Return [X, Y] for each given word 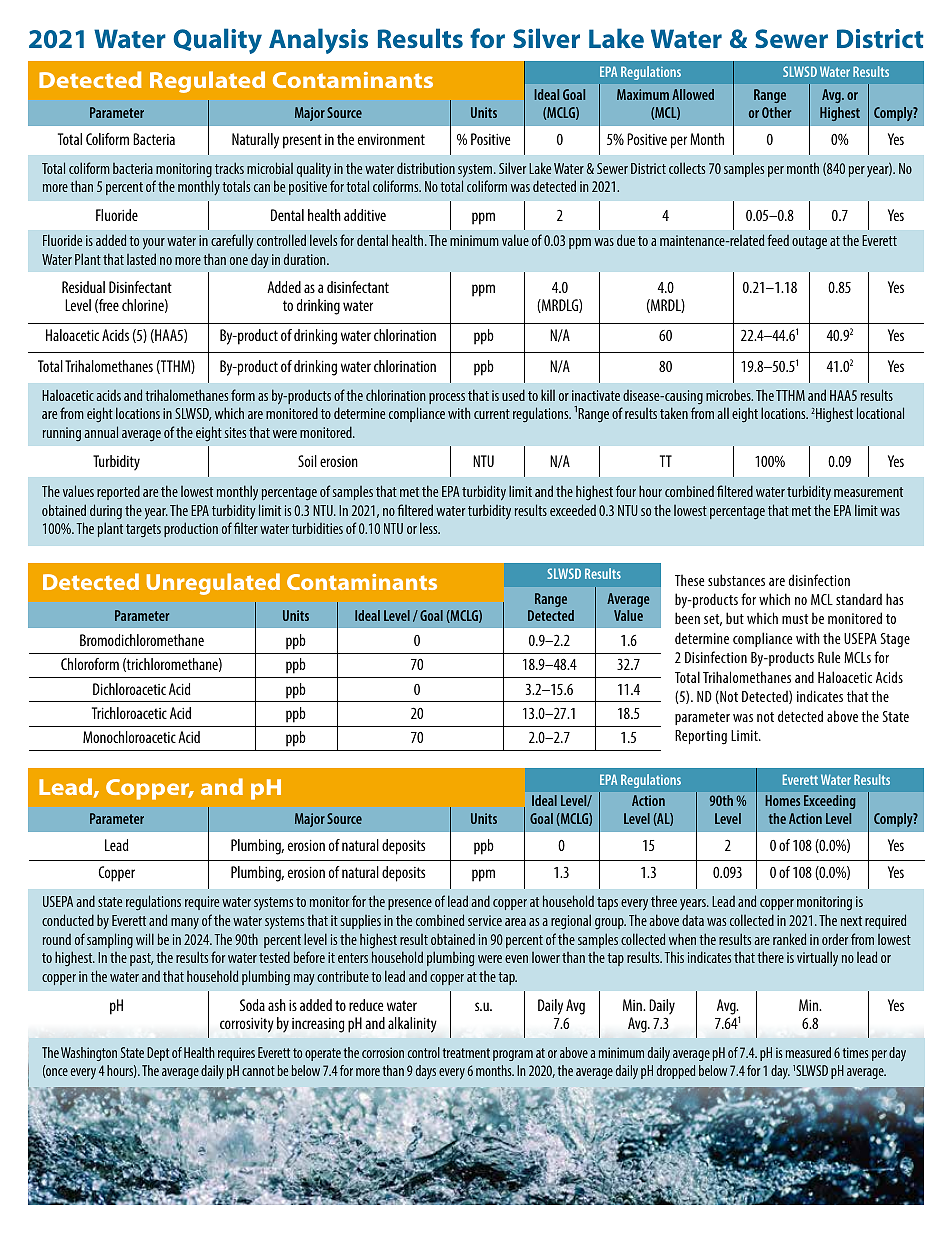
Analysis [318, 41]
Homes [782, 800]
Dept [158, 1054]
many [185, 923]
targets [143, 531]
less [430, 528]
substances [736, 580]
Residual [83, 287]
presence [410, 904]
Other [776, 112]
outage [809, 243]
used [513, 395]
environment [391, 139]
